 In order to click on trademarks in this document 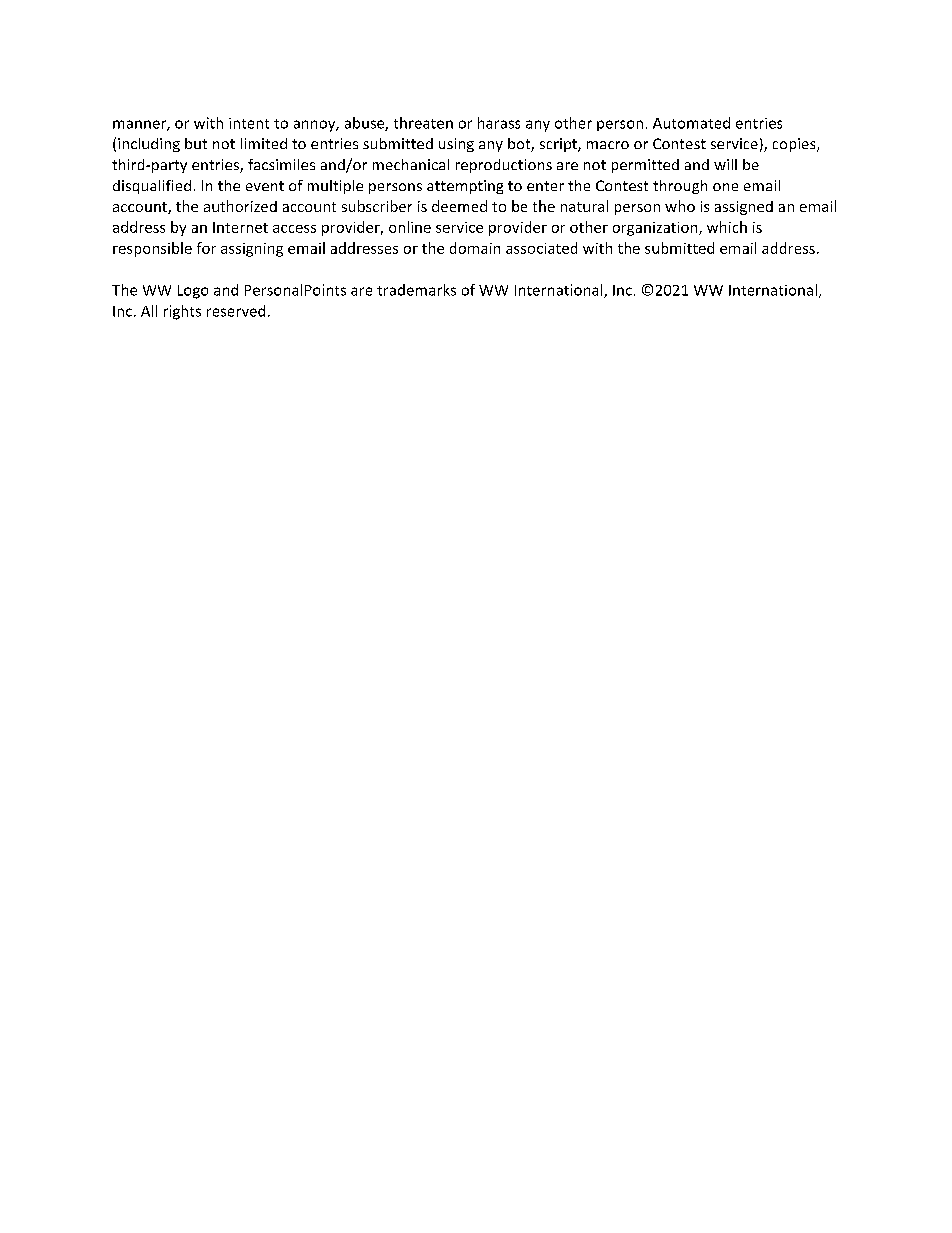, I will do `click(416, 290)`.
